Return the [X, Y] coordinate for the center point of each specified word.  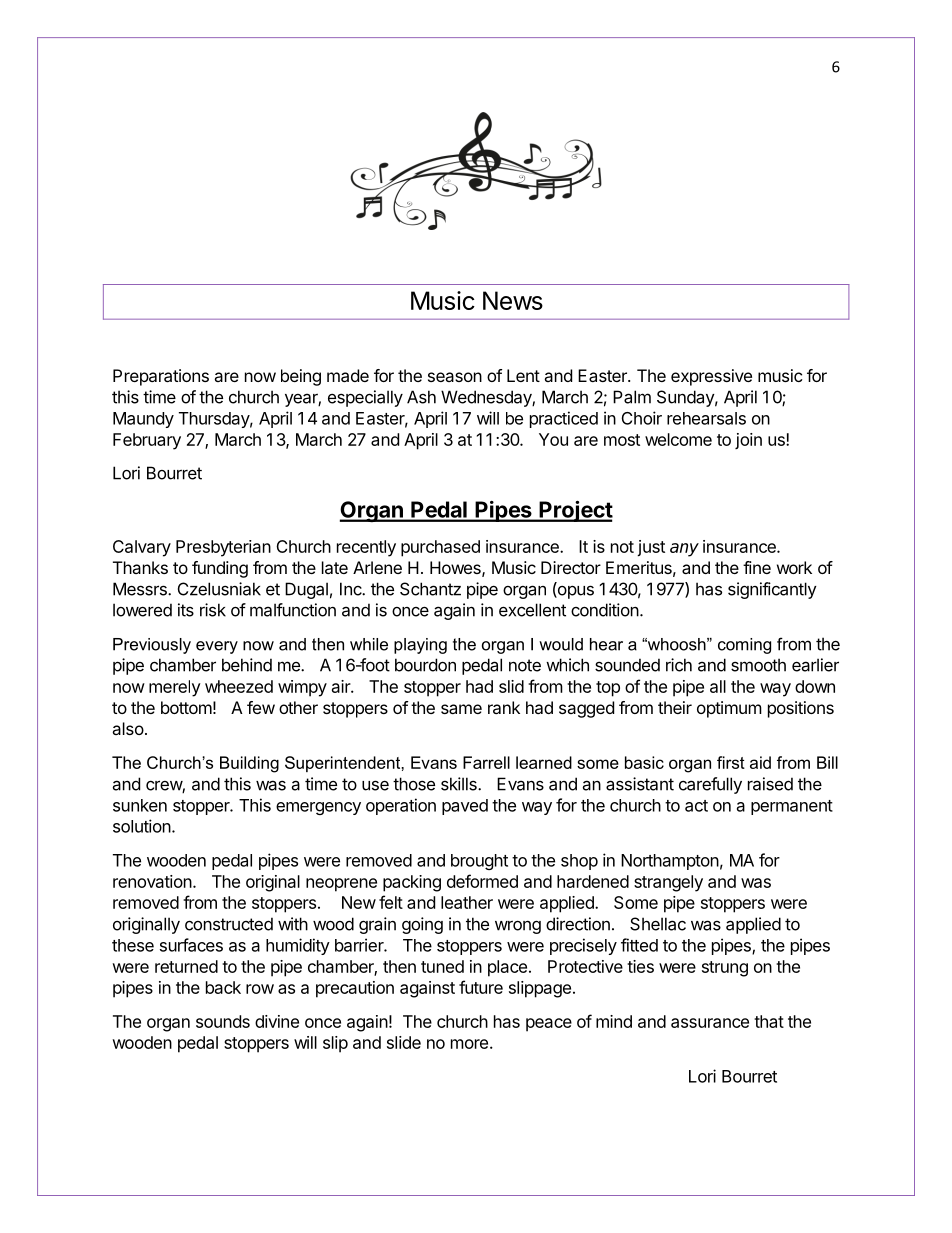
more [469, 1044]
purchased [440, 548]
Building [249, 764]
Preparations [161, 377]
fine [757, 567]
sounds [223, 1021]
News [513, 300]
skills [460, 784]
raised [770, 784]
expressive [711, 377]
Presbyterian [223, 548]
